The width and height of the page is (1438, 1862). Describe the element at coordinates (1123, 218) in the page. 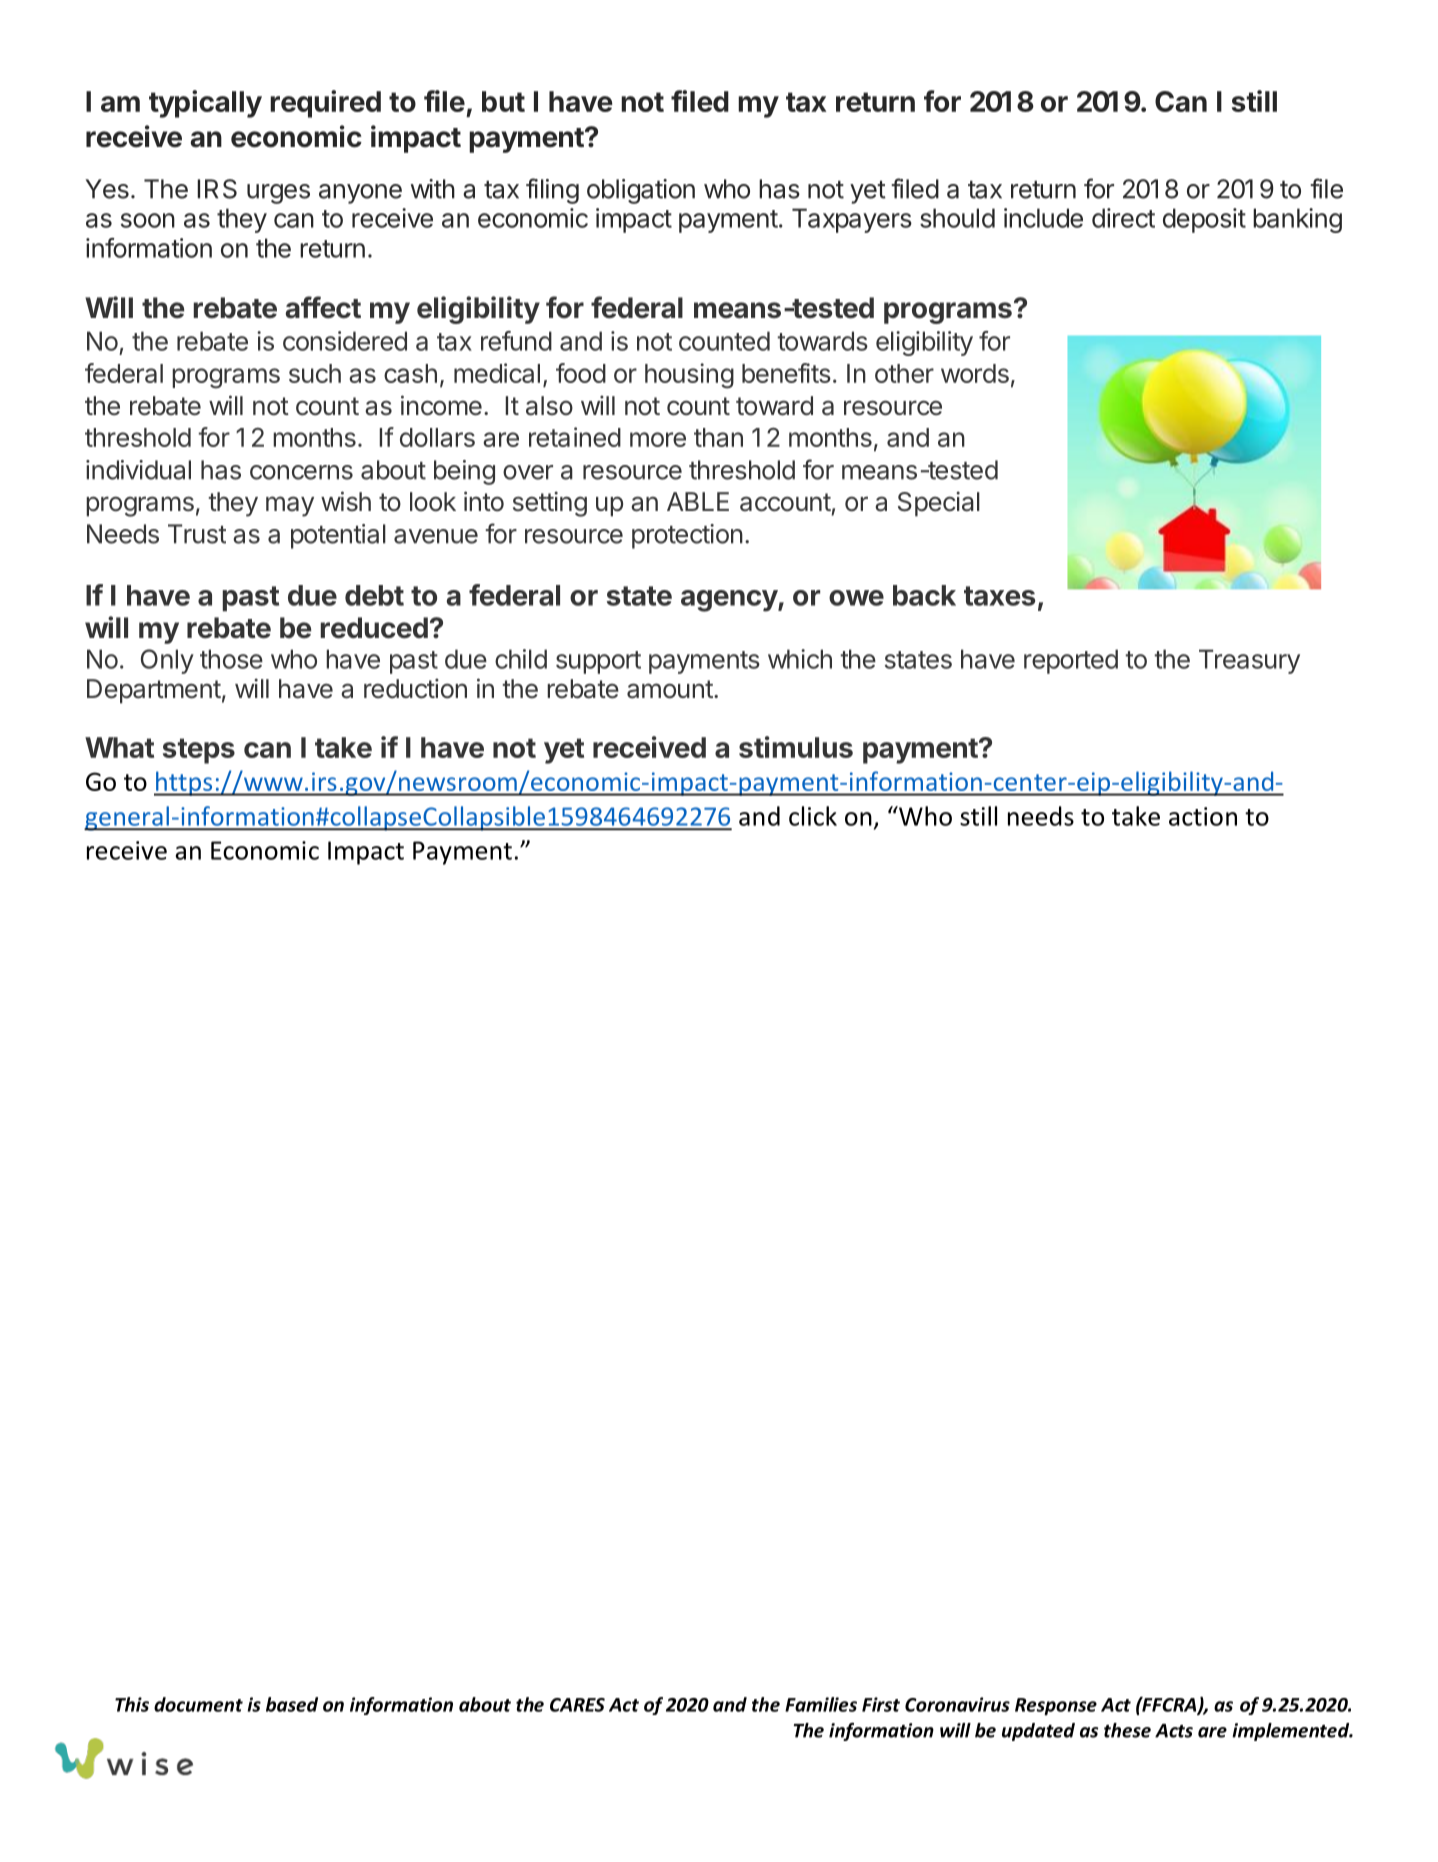

I see `direct` at that location.
